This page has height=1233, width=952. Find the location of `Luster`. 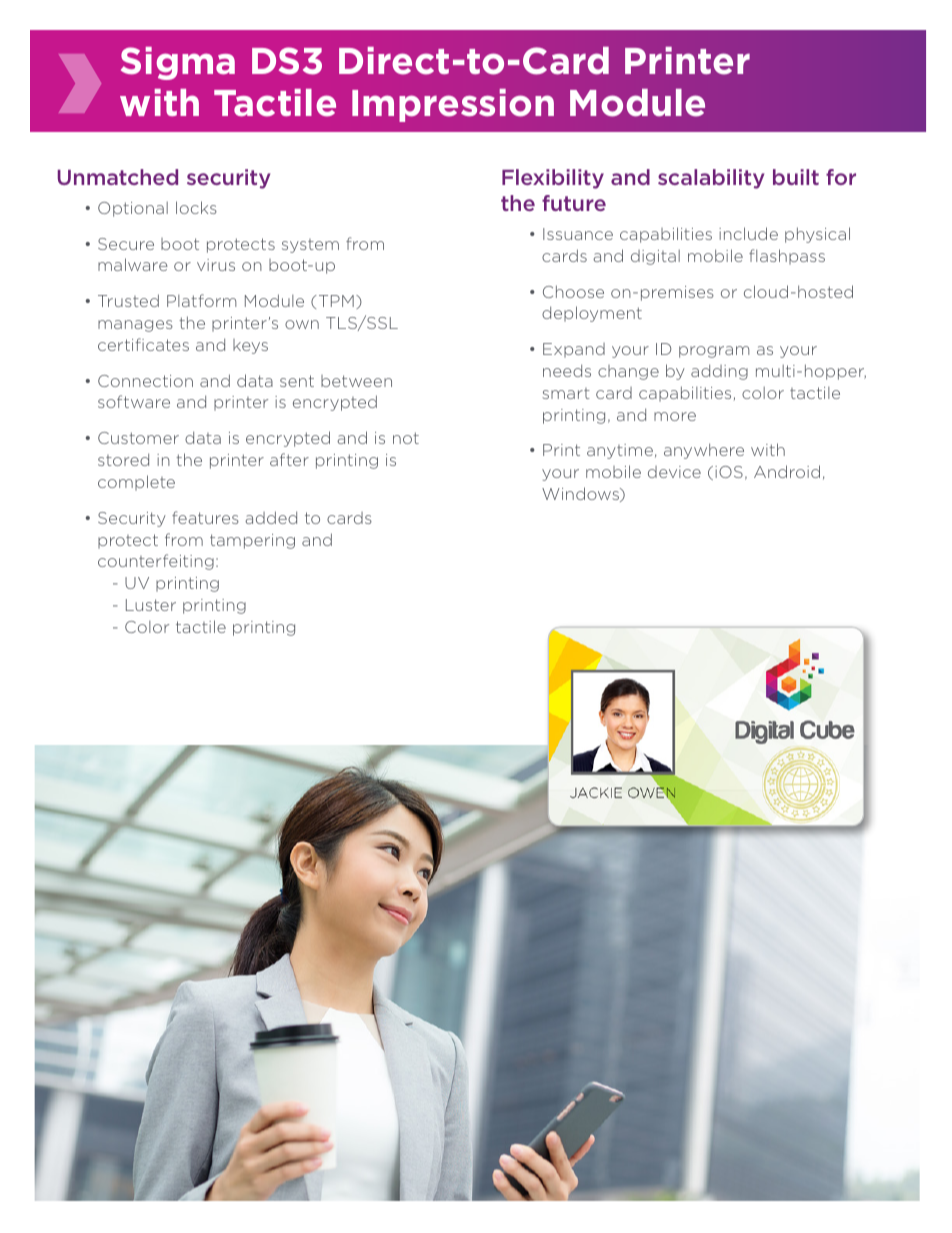

Luster is located at coordinates (151, 605).
